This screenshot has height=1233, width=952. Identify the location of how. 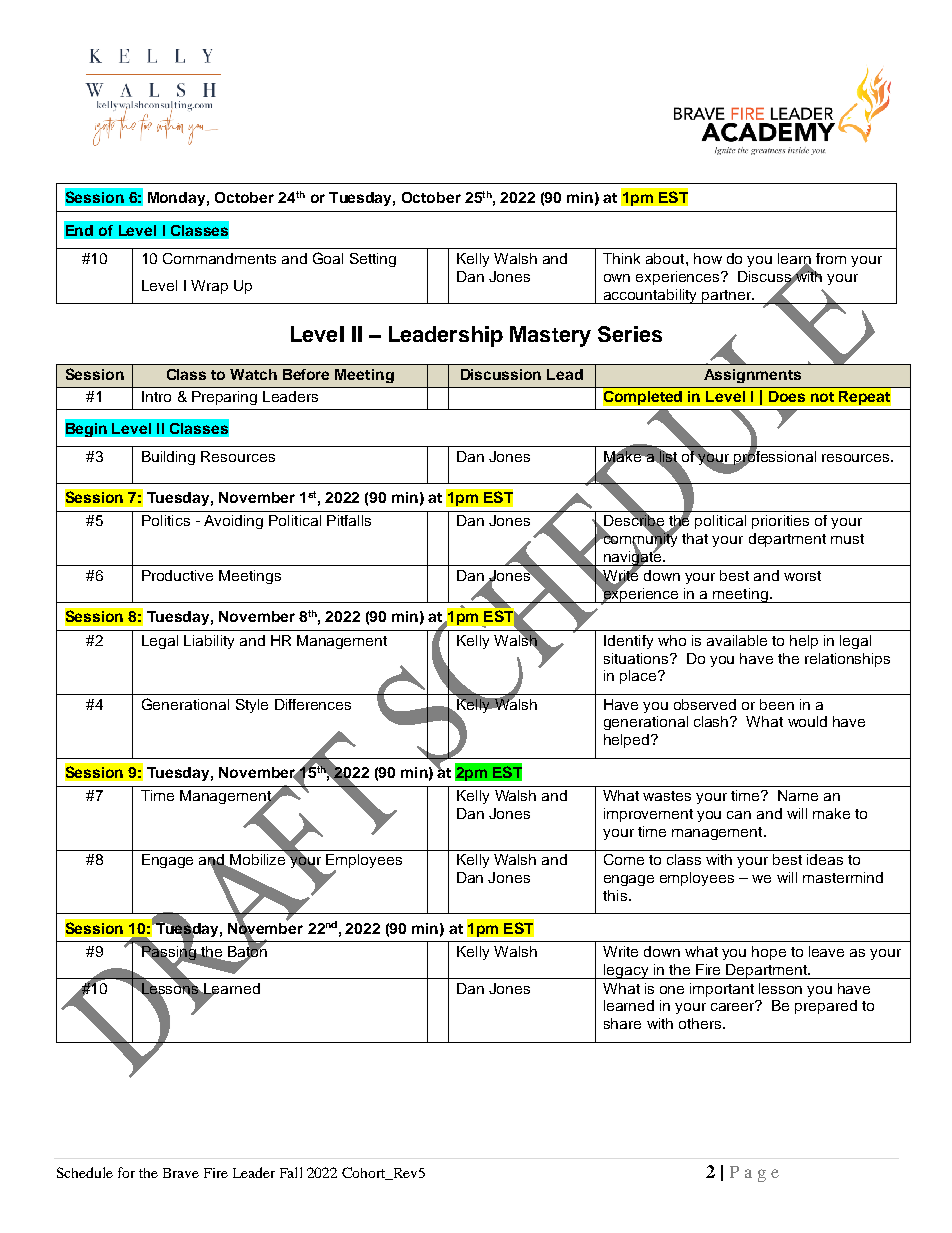
(708, 258).
